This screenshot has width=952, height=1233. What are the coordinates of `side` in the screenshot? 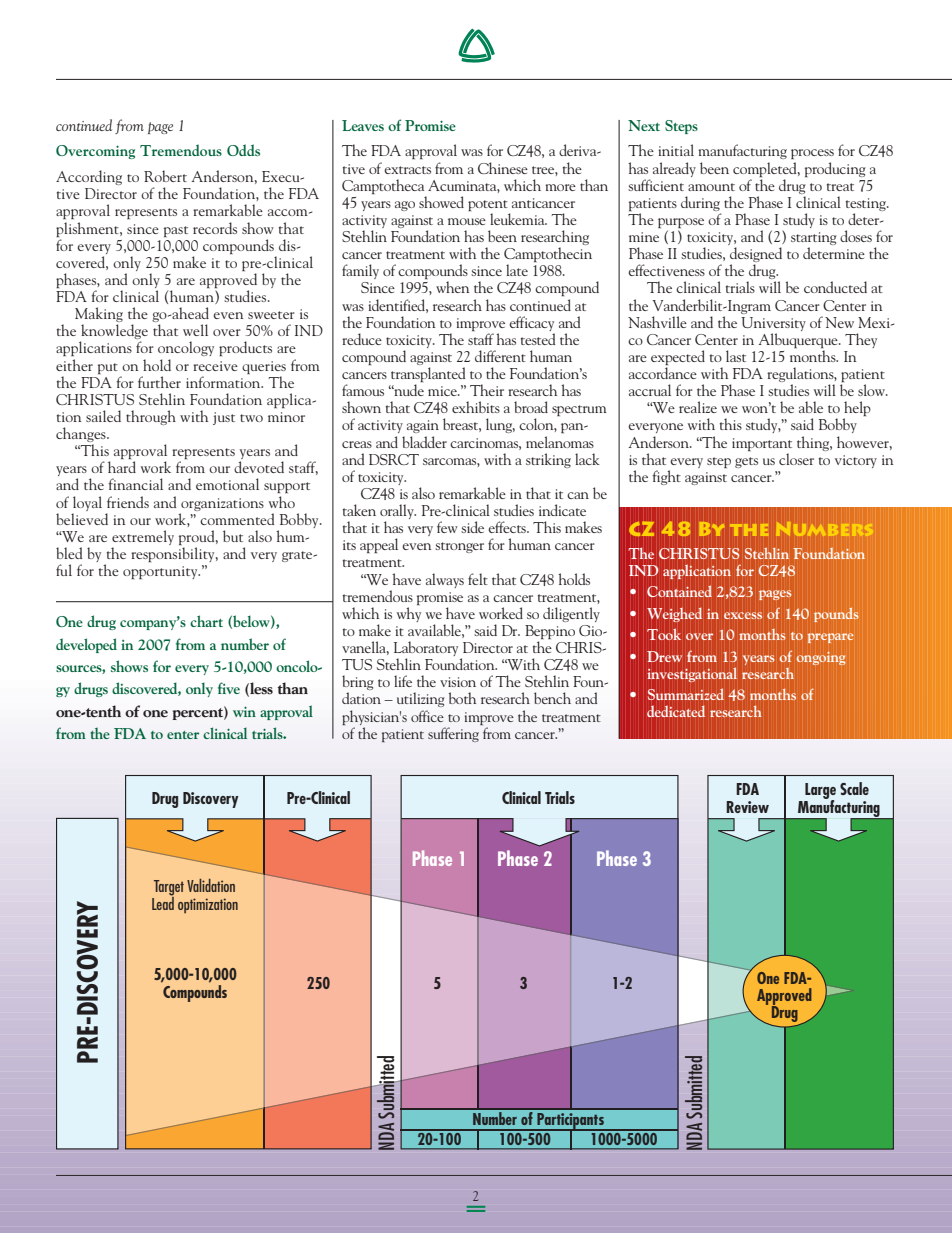 It's located at (472, 527).
